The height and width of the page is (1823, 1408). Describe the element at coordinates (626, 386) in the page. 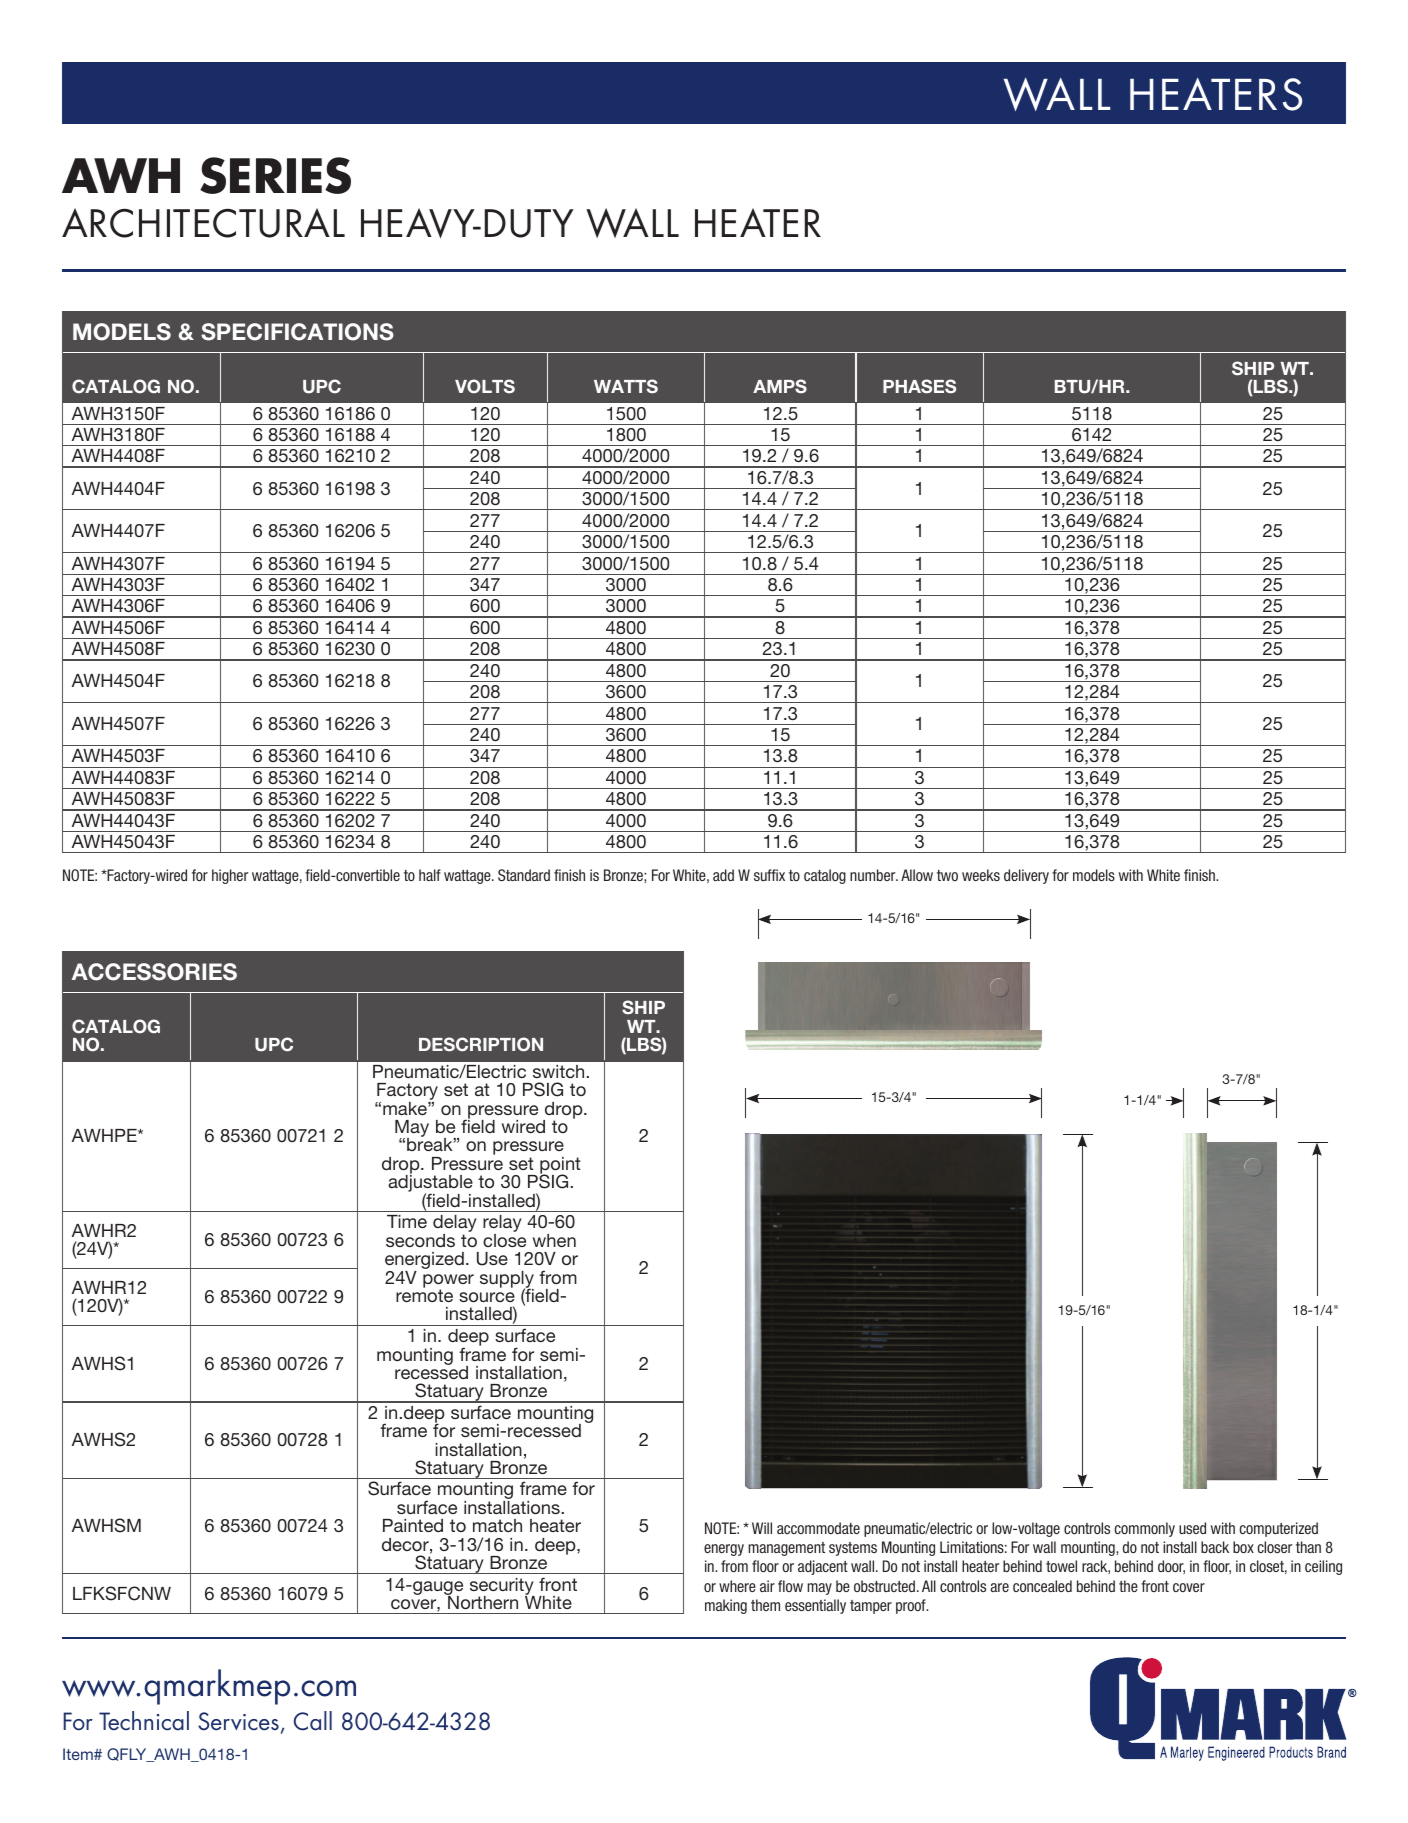

I see `WATTS` at that location.
